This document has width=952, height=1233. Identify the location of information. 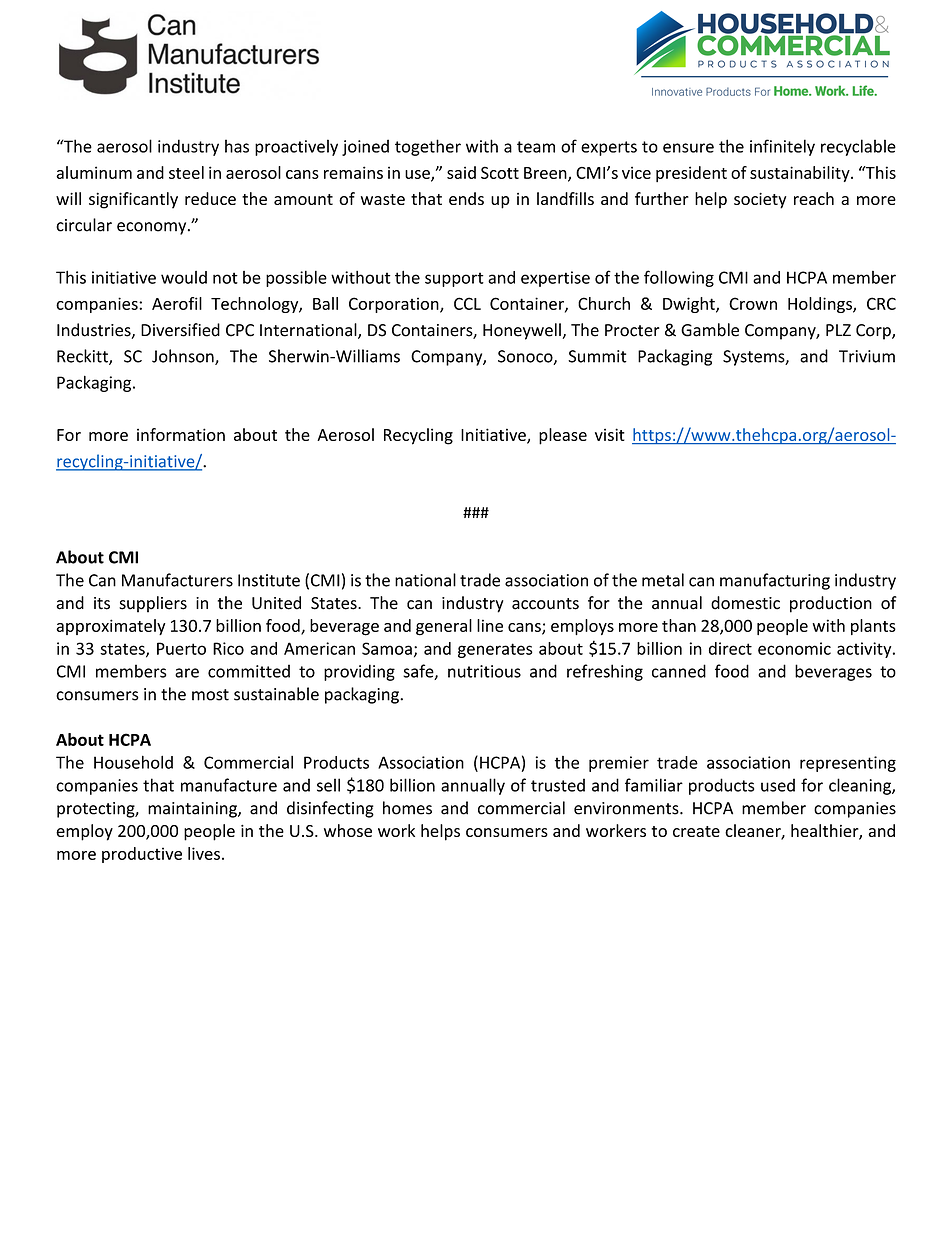
(181, 434).
